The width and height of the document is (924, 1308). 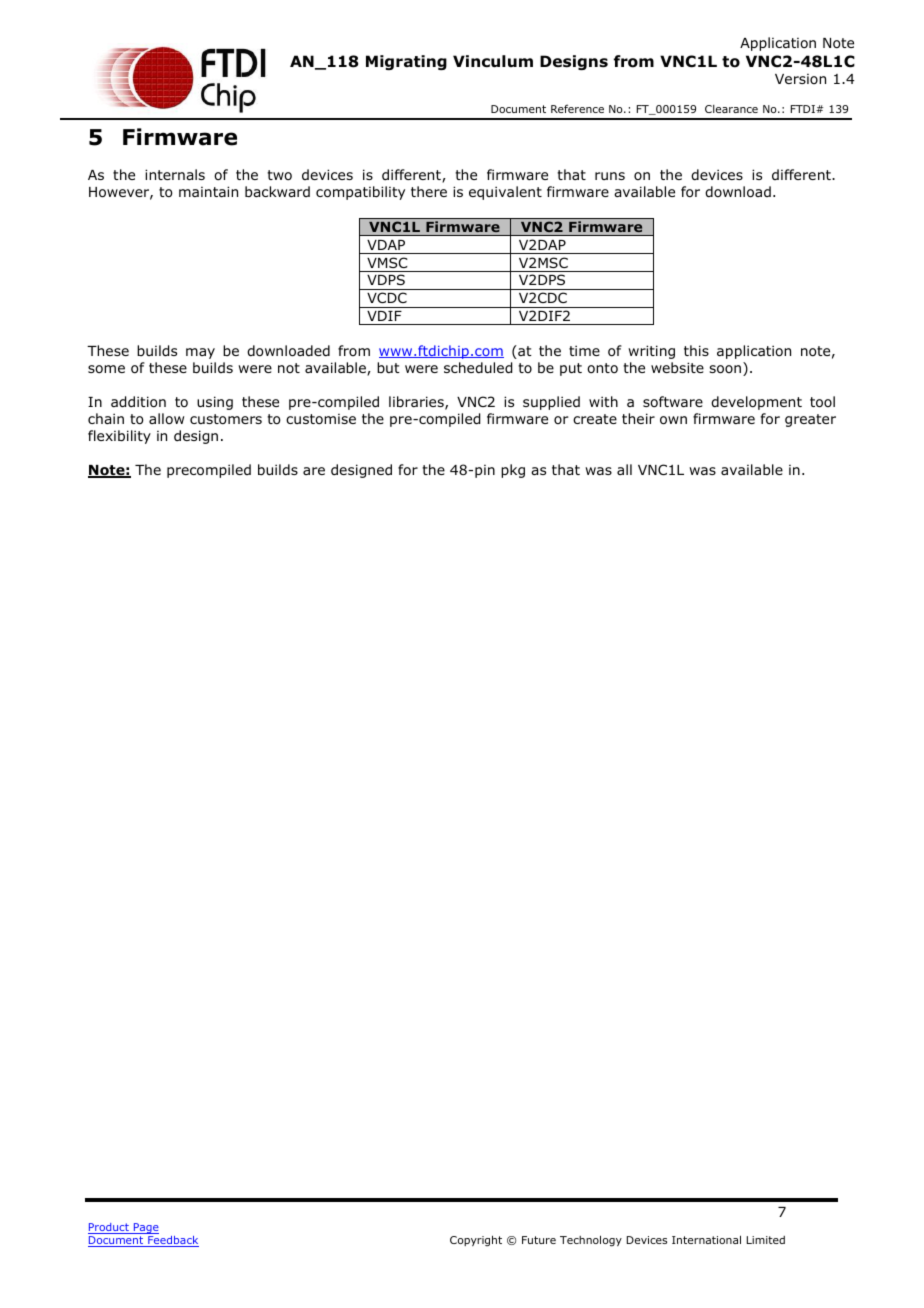 I want to click on Page, so click(x=145, y=1228).
